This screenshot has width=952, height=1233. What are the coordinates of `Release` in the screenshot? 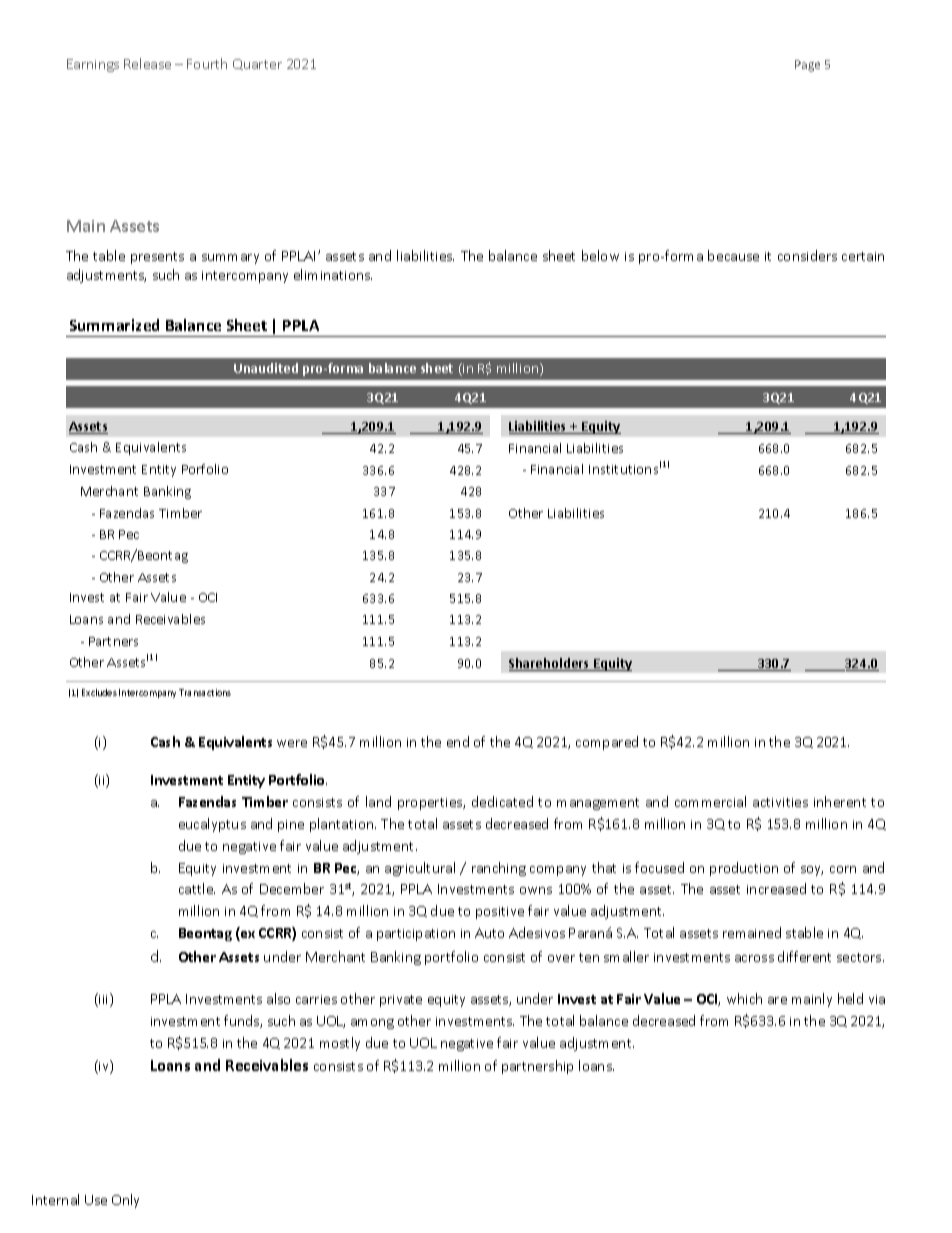 It's located at (147, 63).
